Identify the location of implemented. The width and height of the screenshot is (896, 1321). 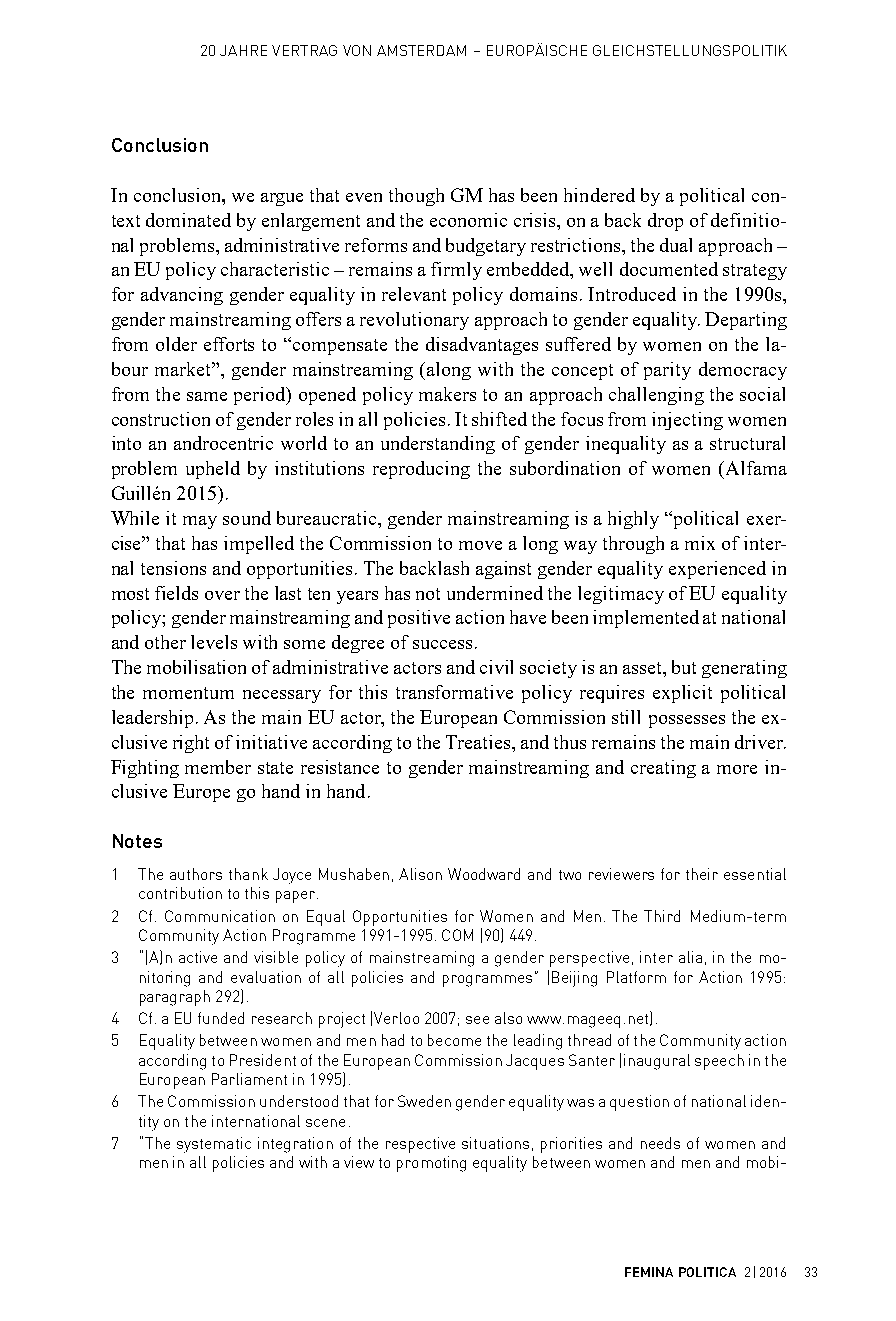
(646, 619).
